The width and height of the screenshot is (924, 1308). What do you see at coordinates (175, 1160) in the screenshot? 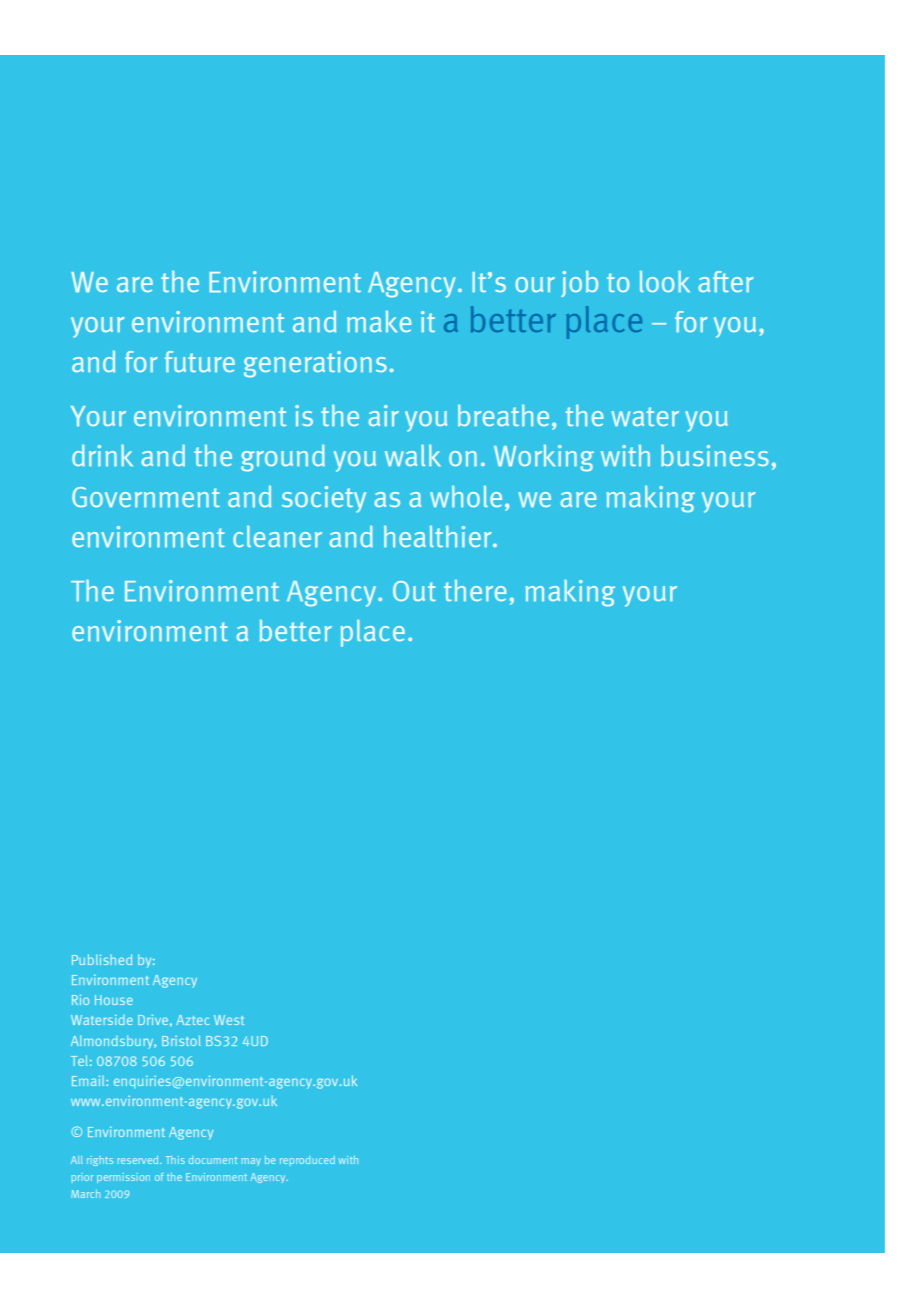
I see `This` at bounding box center [175, 1160].
